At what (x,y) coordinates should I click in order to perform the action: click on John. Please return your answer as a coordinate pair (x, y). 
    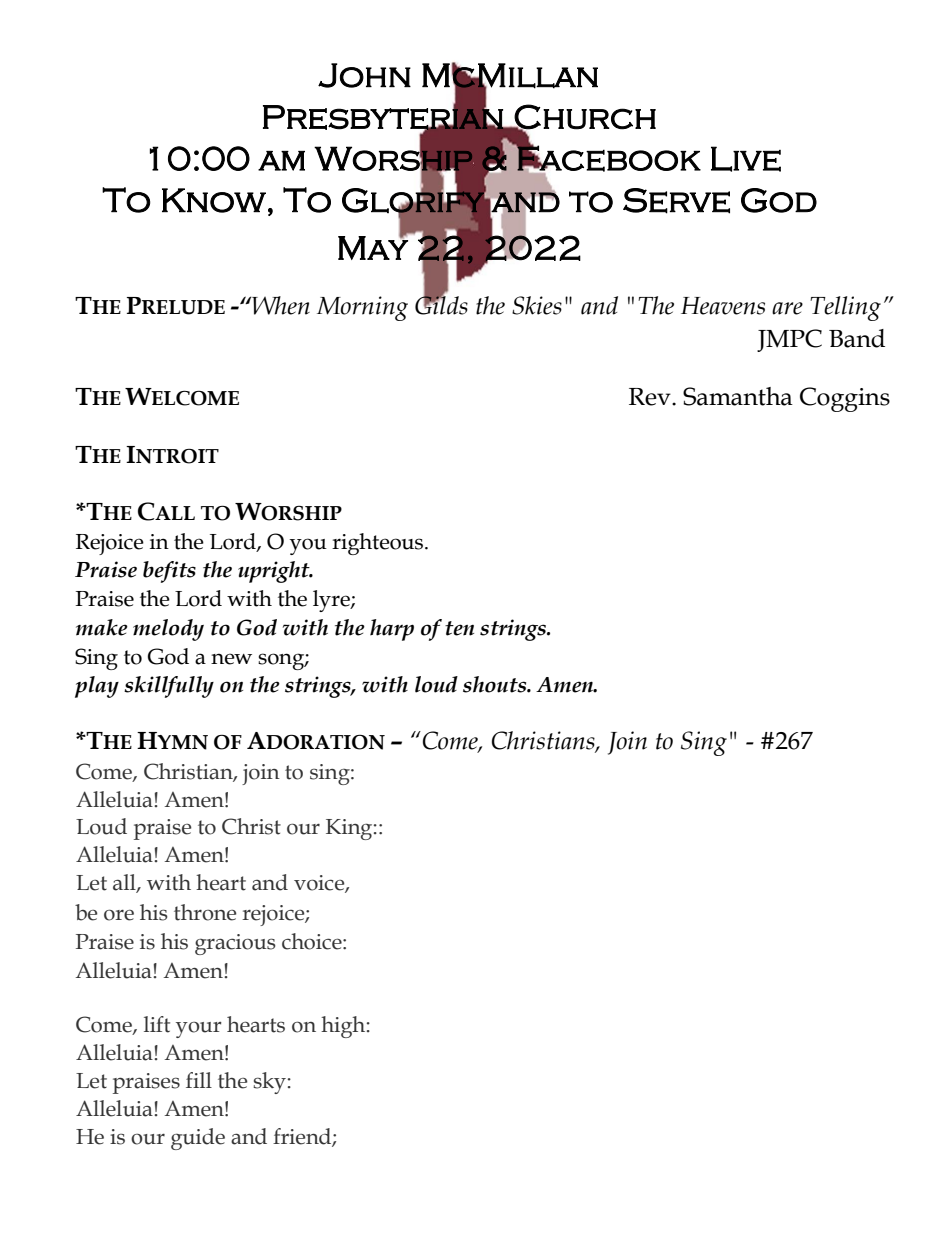
    Looking at the image, I should click on (364, 75).
